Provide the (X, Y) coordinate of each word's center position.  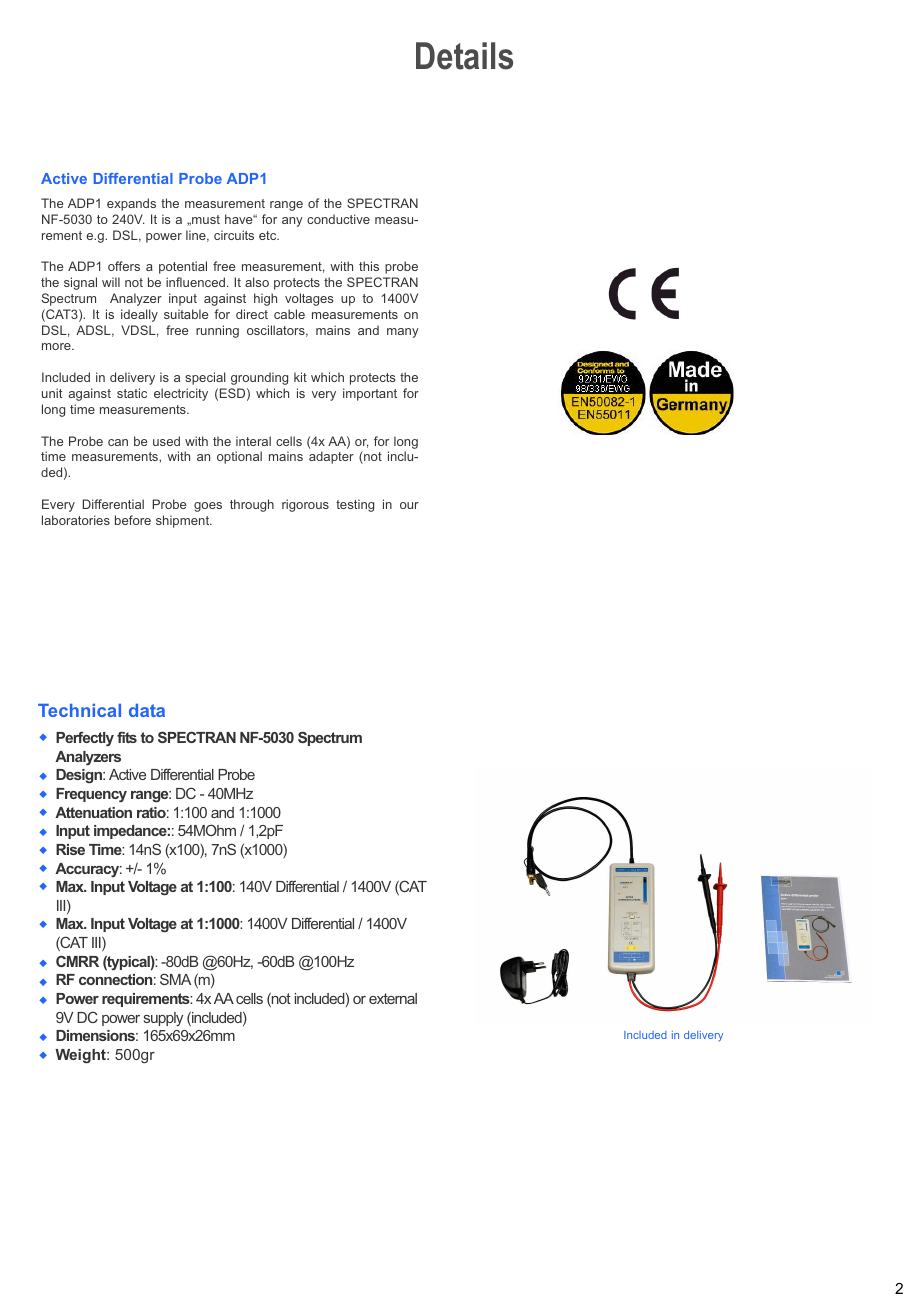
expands (131, 204)
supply (163, 1019)
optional (239, 457)
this (369, 266)
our (409, 505)
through (252, 505)
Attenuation (93, 812)
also (257, 282)
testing (355, 505)
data (147, 710)
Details (464, 56)
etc (269, 235)
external (393, 998)
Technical (79, 710)
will (111, 282)
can (118, 442)
